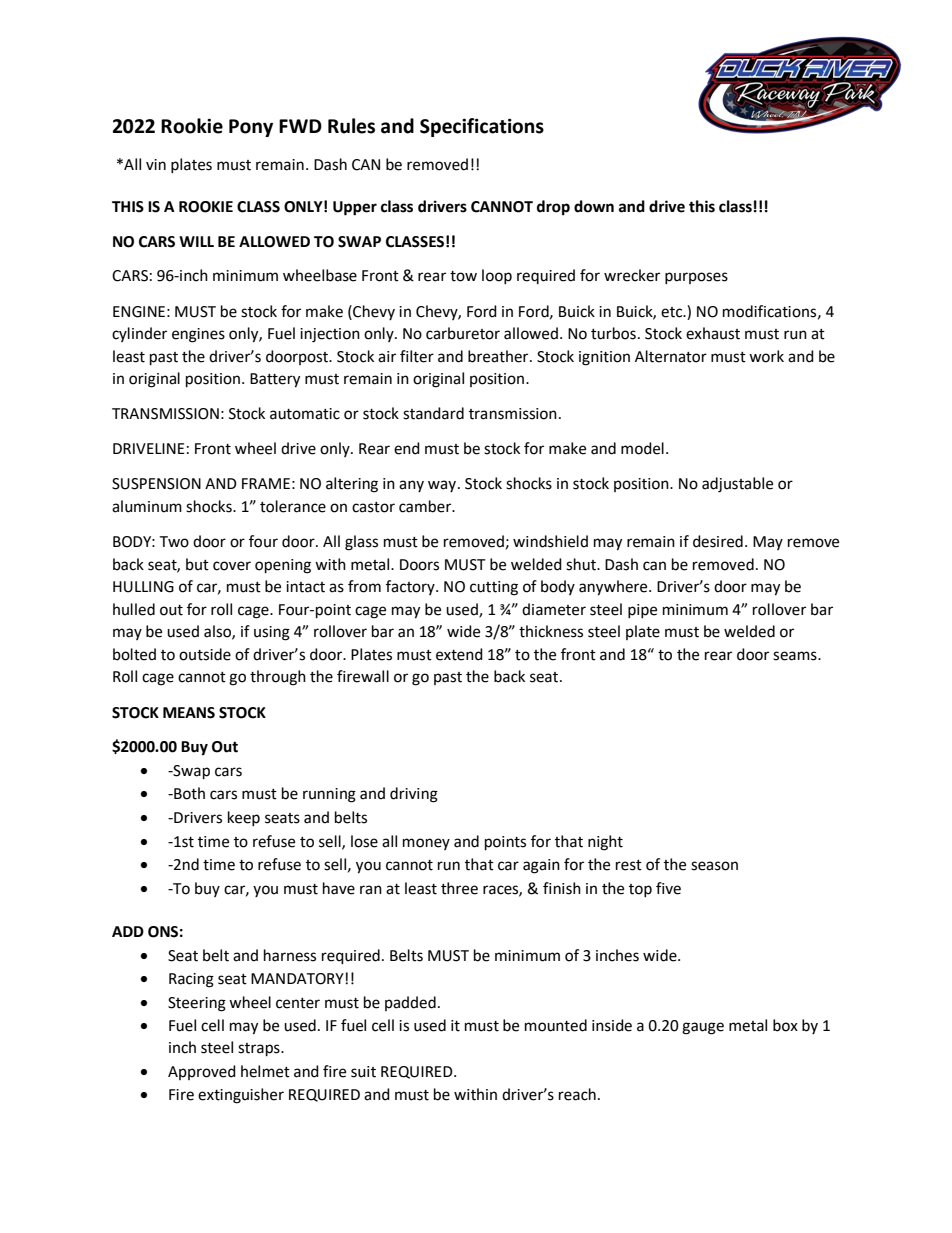 This screenshot has height=1233, width=952. What do you see at coordinates (714, 866) in the screenshot?
I see `season` at bounding box center [714, 866].
